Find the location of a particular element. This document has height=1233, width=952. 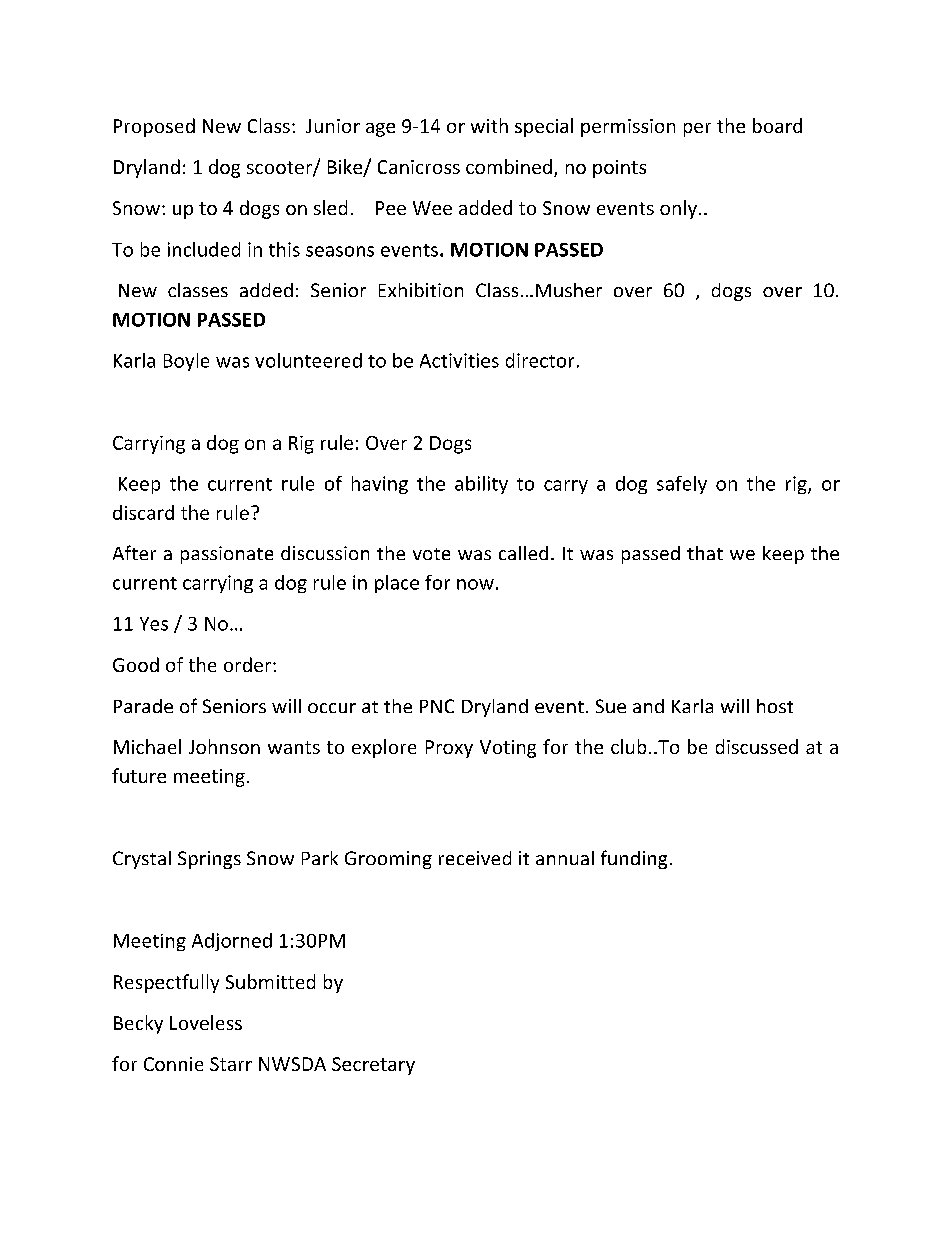

only is located at coordinates (678, 209).
